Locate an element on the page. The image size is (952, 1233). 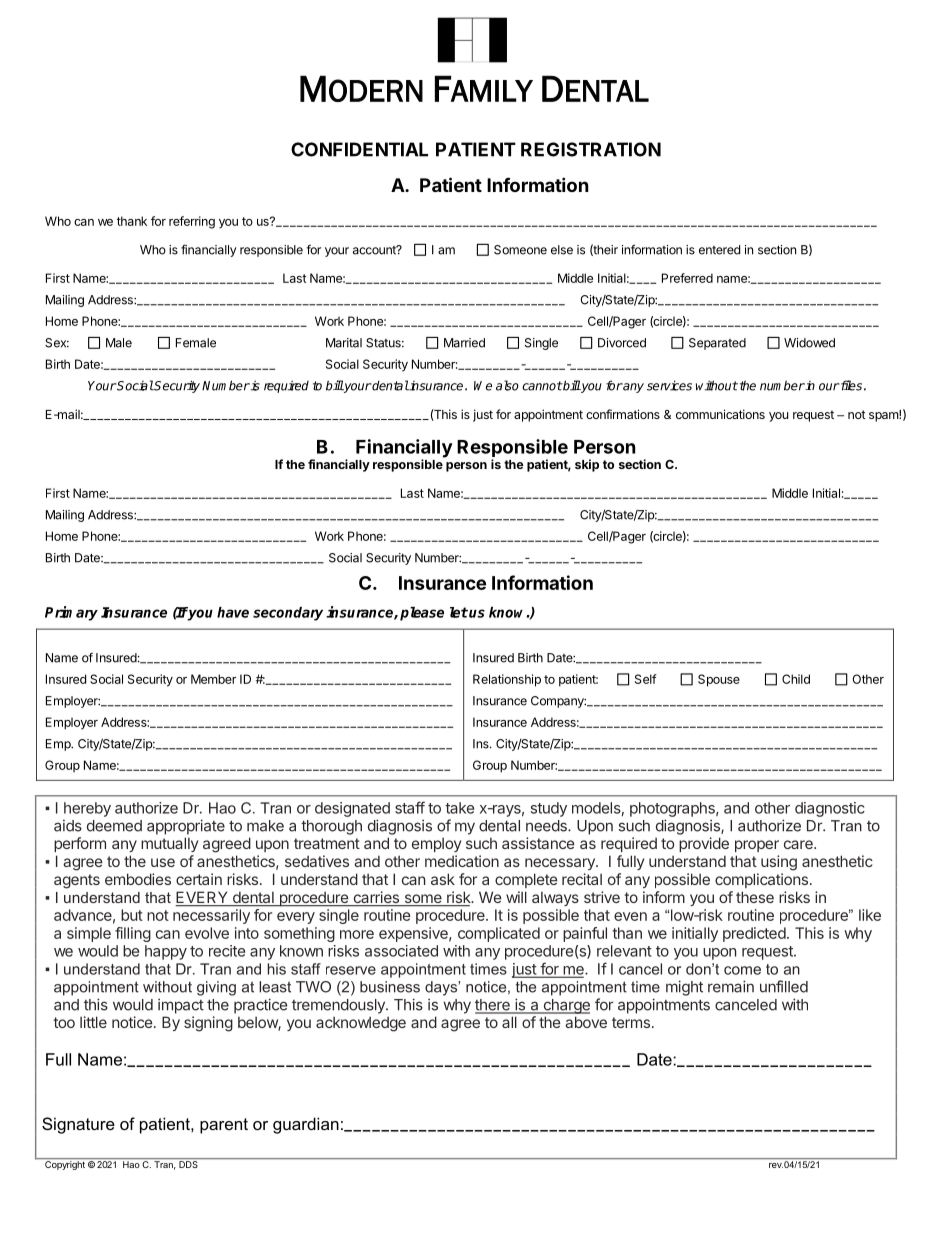
communications is located at coordinates (720, 414).
